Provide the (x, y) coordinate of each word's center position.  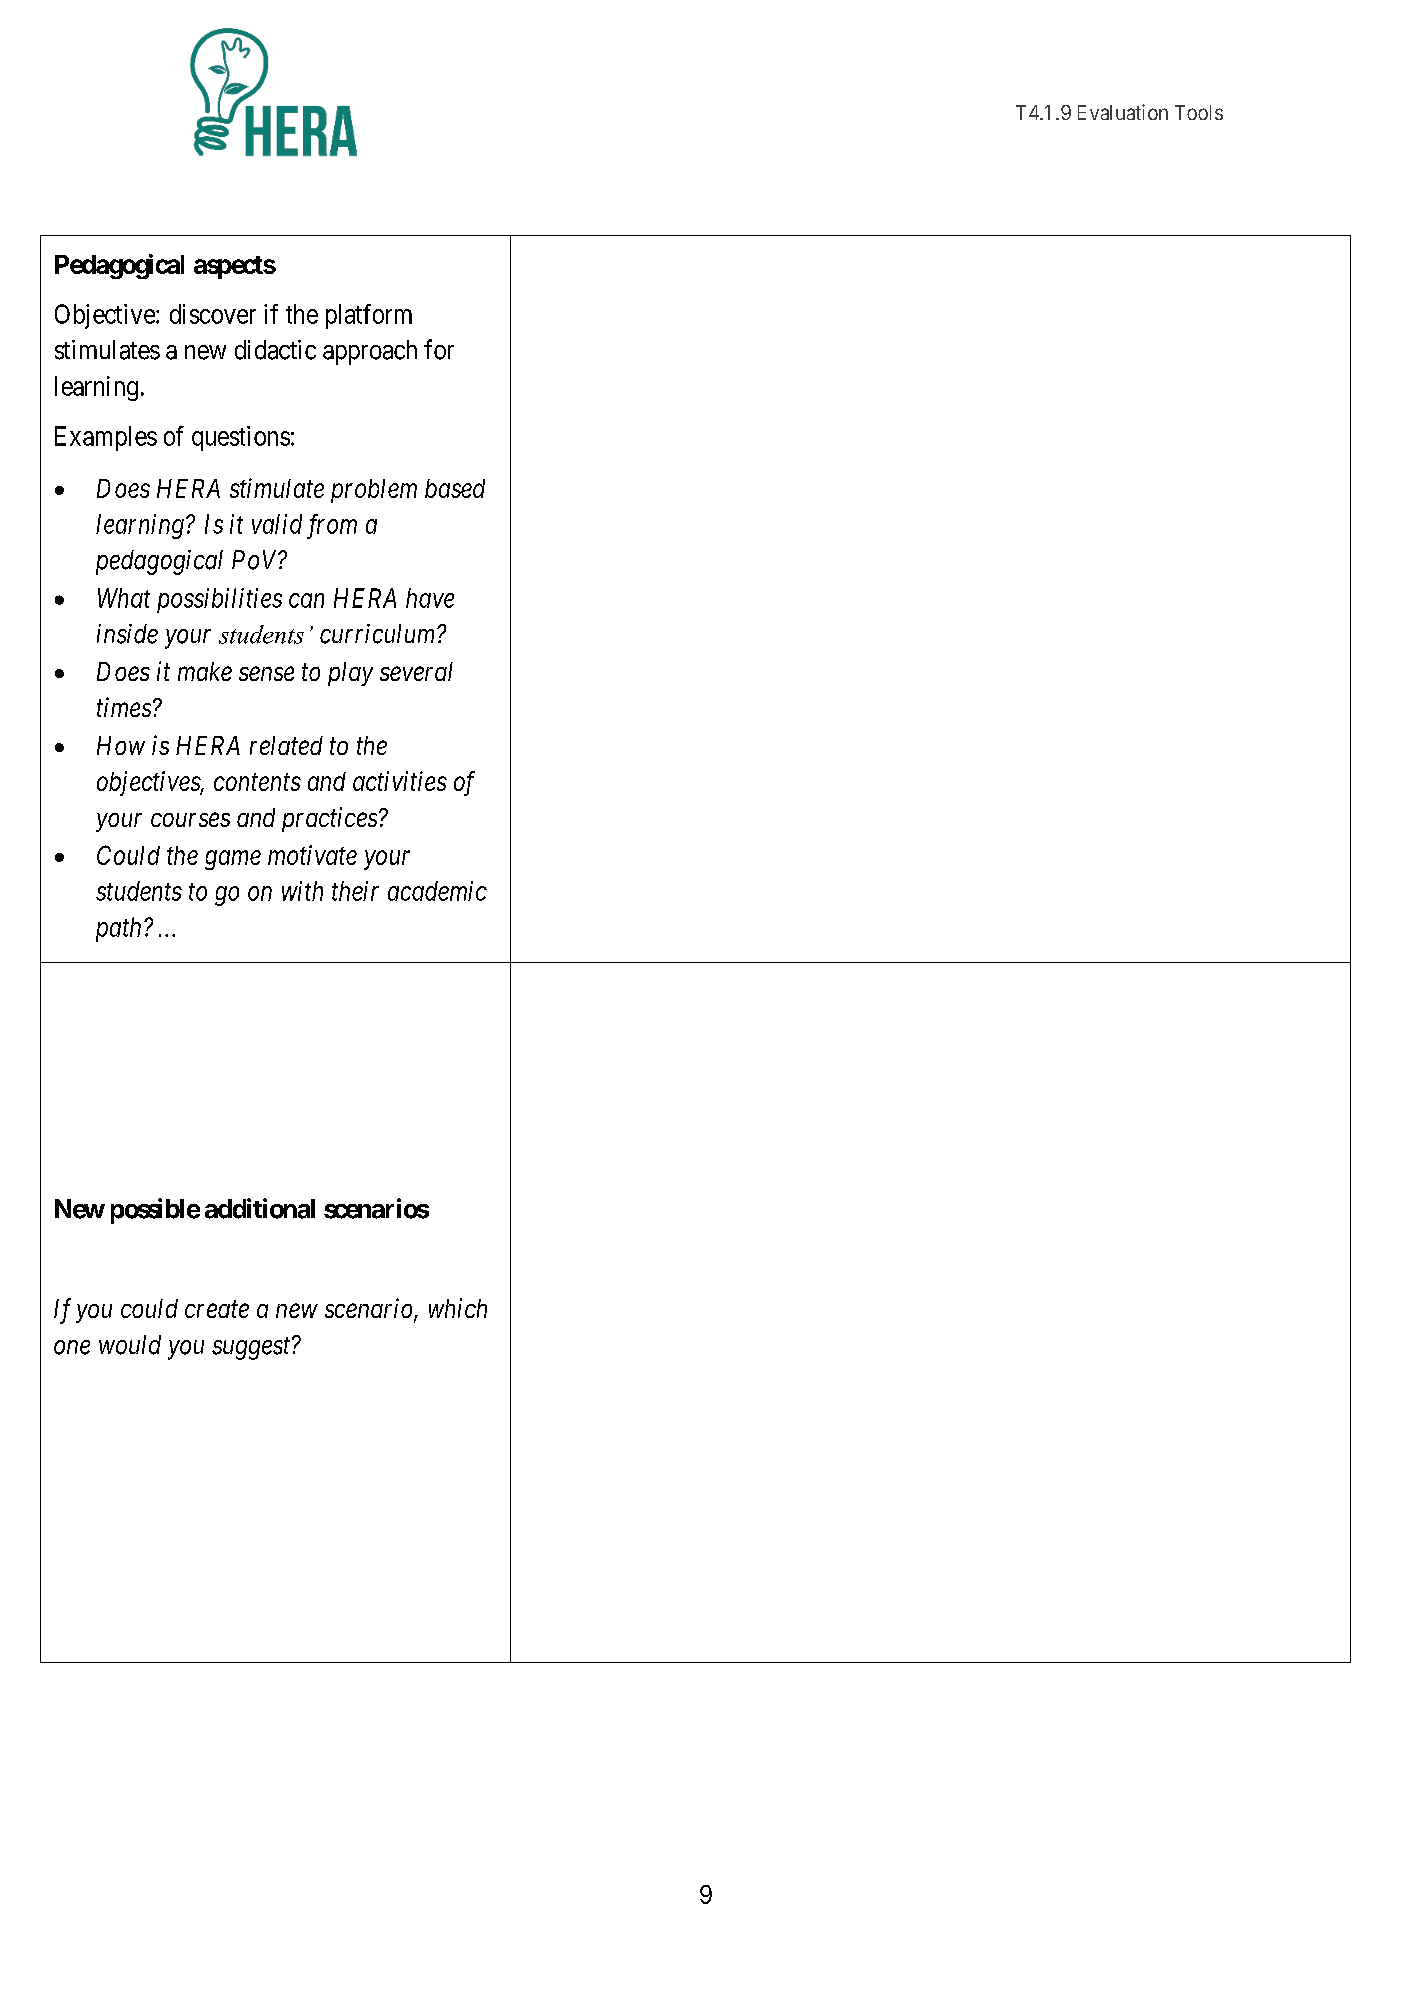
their (355, 891)
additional (260, 1208)
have (430, 598)
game (233, 860)
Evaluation (1123, 112)
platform (369, 316)
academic (437, 891)
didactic (275, 350)
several (416, 671)
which (458, 1308)
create (217, 1309)
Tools (1199, 112)
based (455, 488)
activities (400, 781)
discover (213, 314)
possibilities (219, 600)
